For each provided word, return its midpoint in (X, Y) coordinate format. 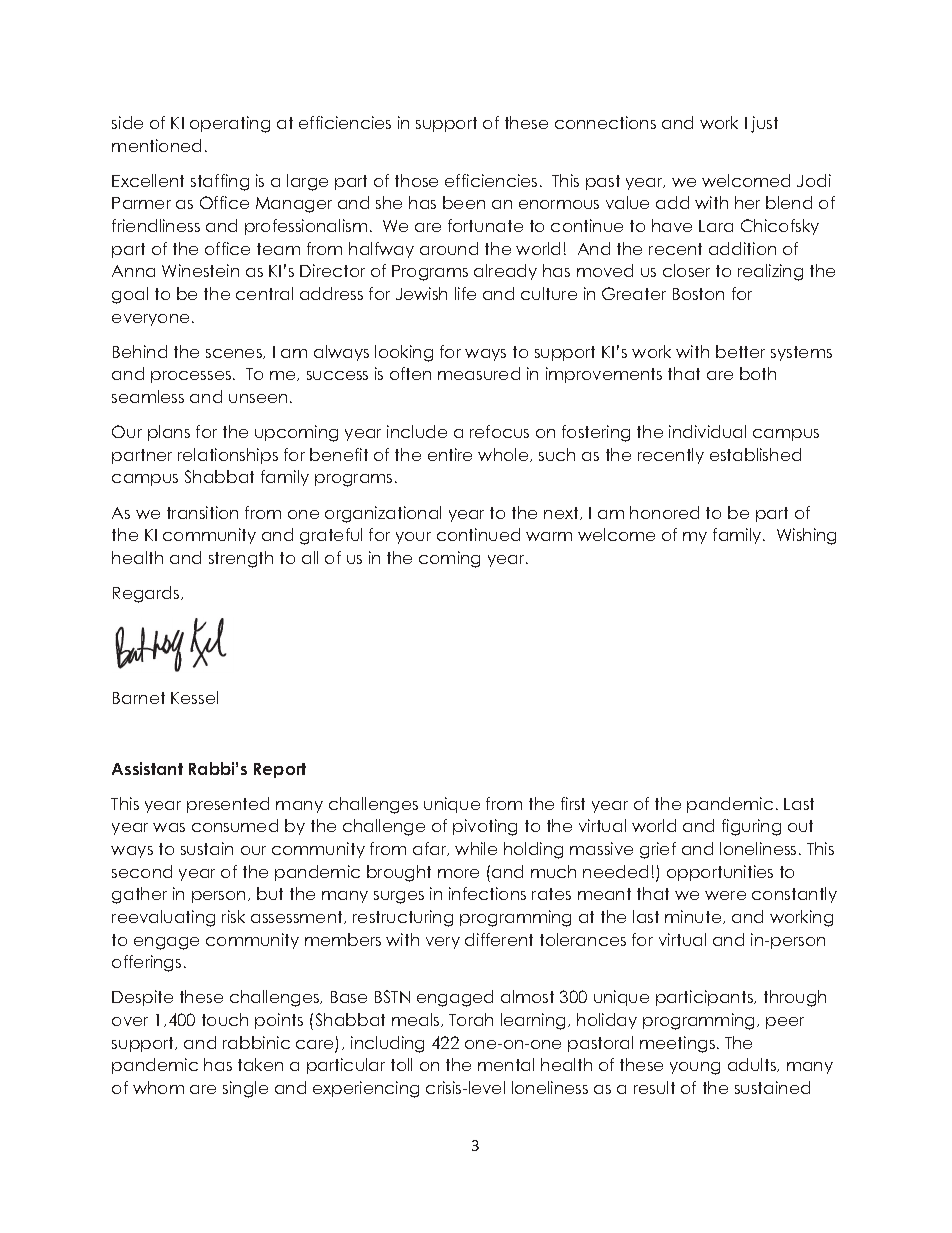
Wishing (806, 536)
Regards (147, 594)
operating (230, 124)
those (416, 180)
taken (260, 1064)
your (413, 538)
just (764, 124)
